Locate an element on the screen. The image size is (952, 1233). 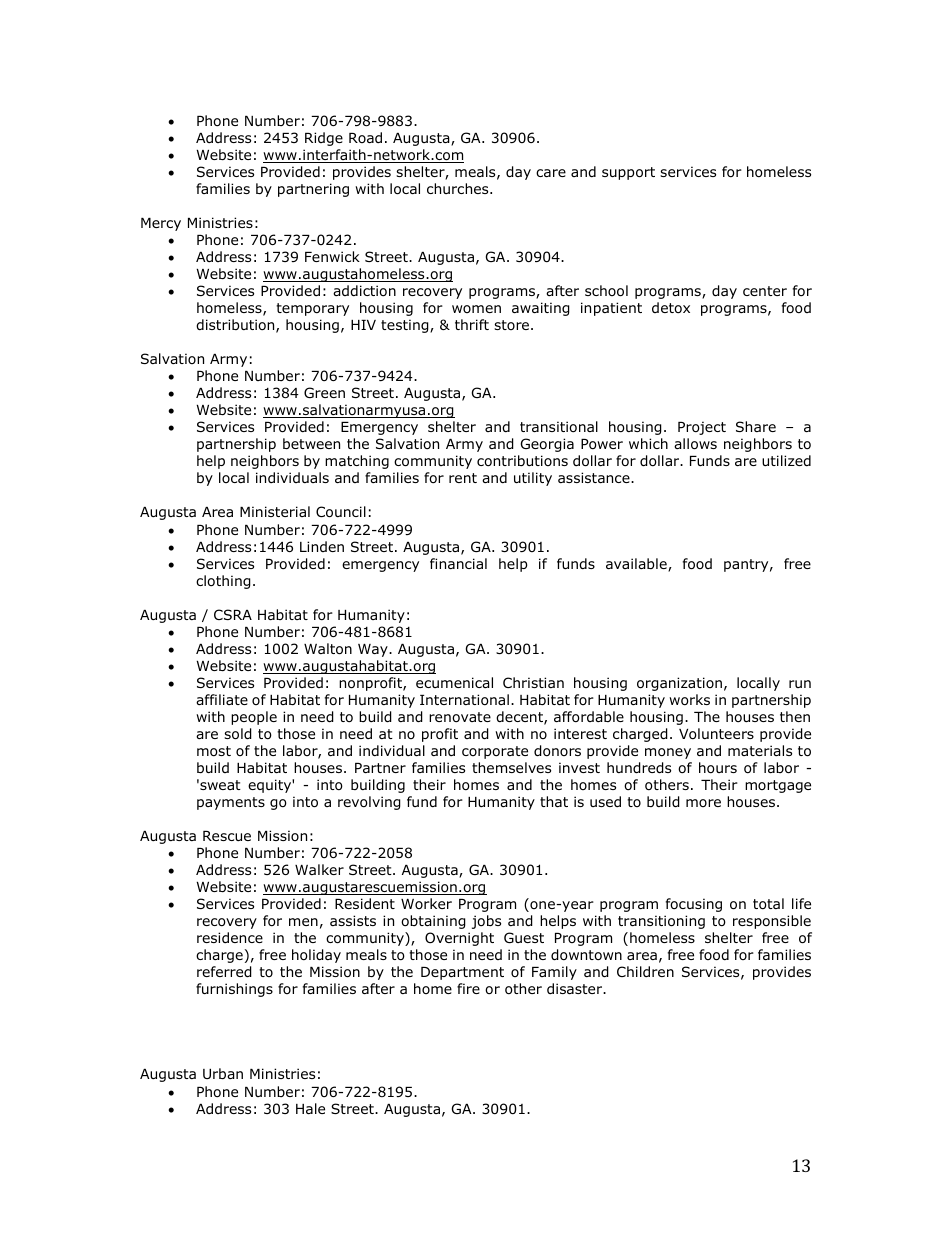
fire is located at coordinates (468, 988).
